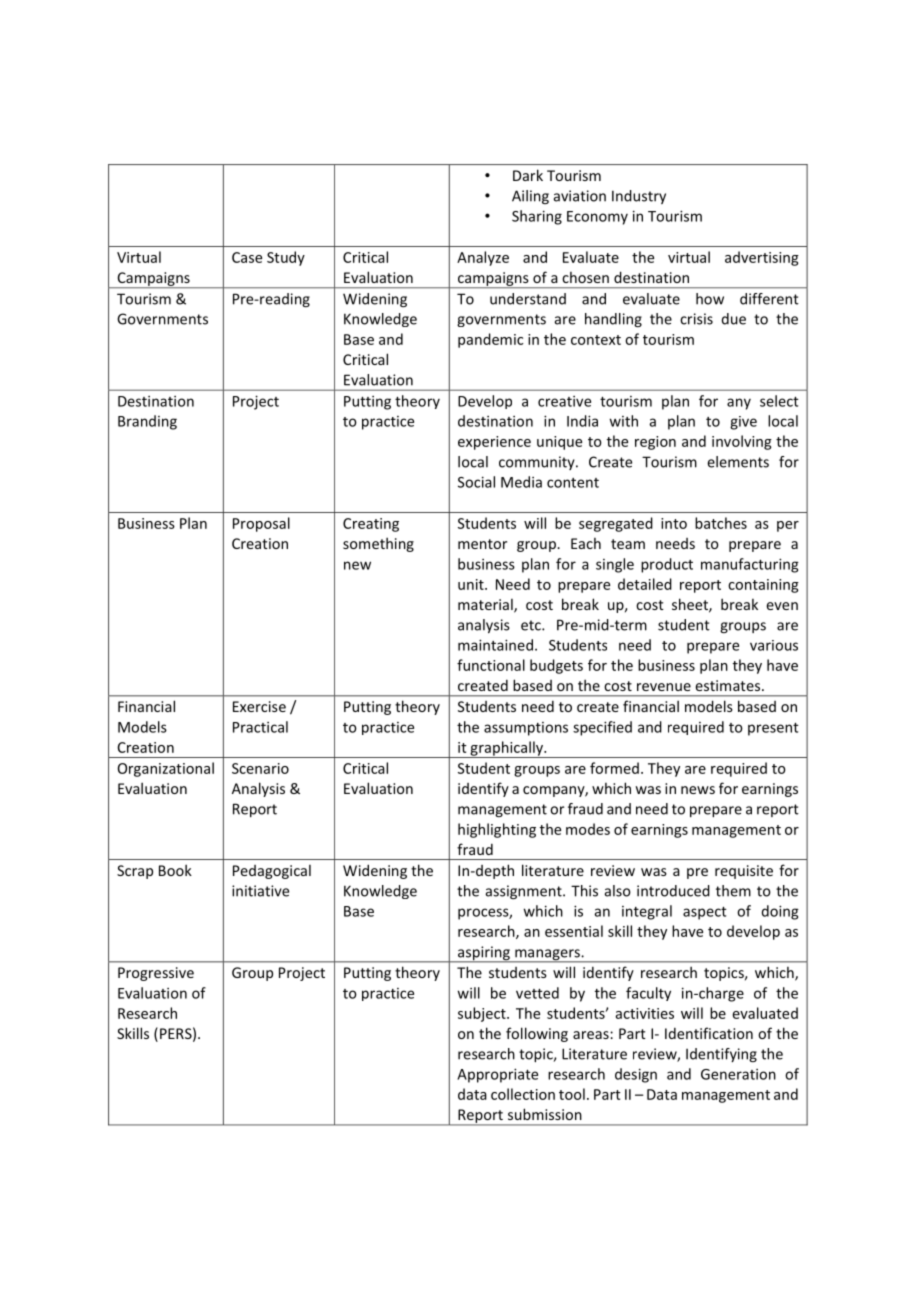 The height and width of the screenshot is (1308, 924). Describe the element at coordinates (156, 974) in the screenshot. I see `Progressive` at that location.
